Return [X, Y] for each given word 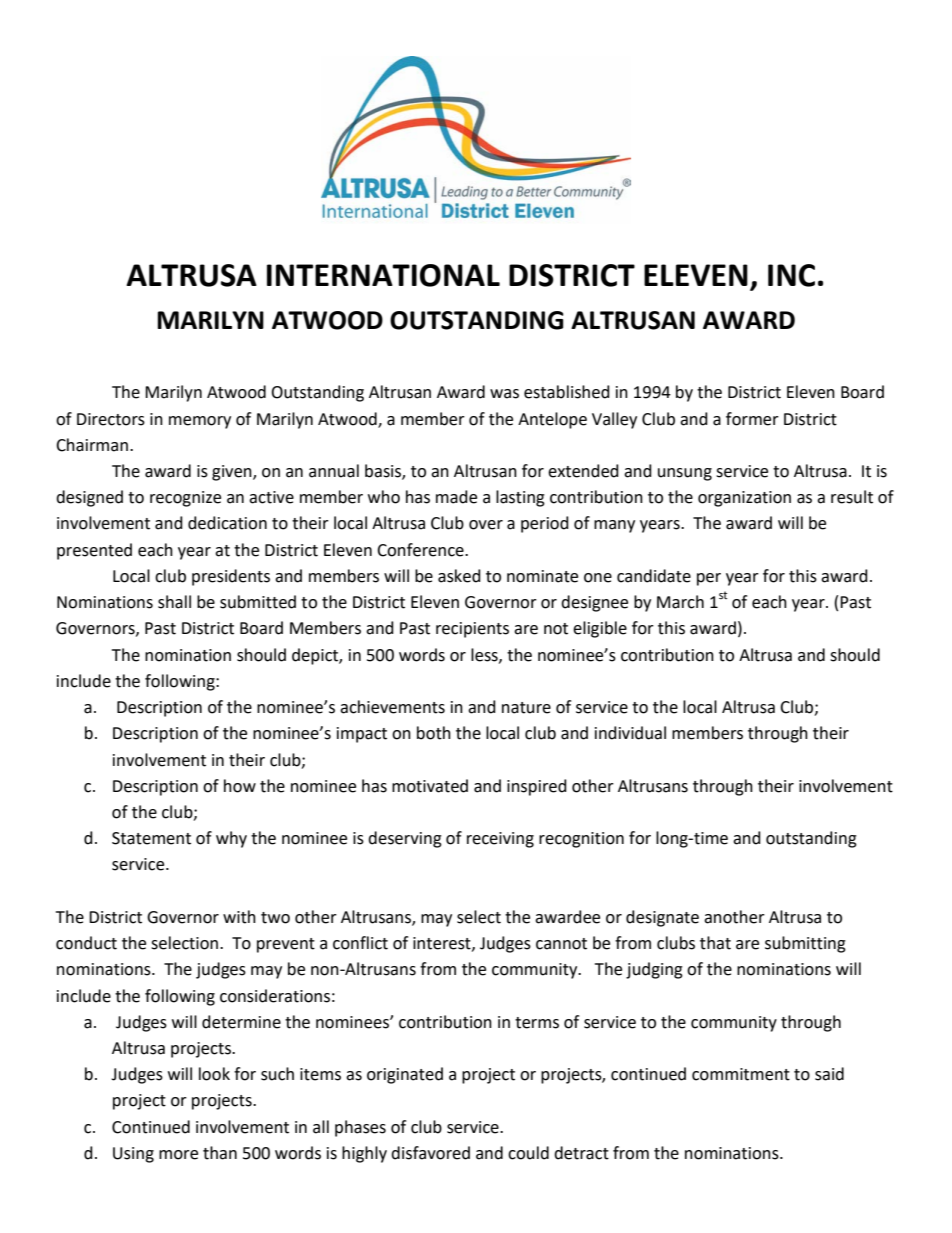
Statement [151, 838]
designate [662, 918]
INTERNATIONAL [383, 275]
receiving [500, 840]
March [680, 602]
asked [459, 576]
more [178, 1155]
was [504, 394]
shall [174, 602]
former [752, 419]
